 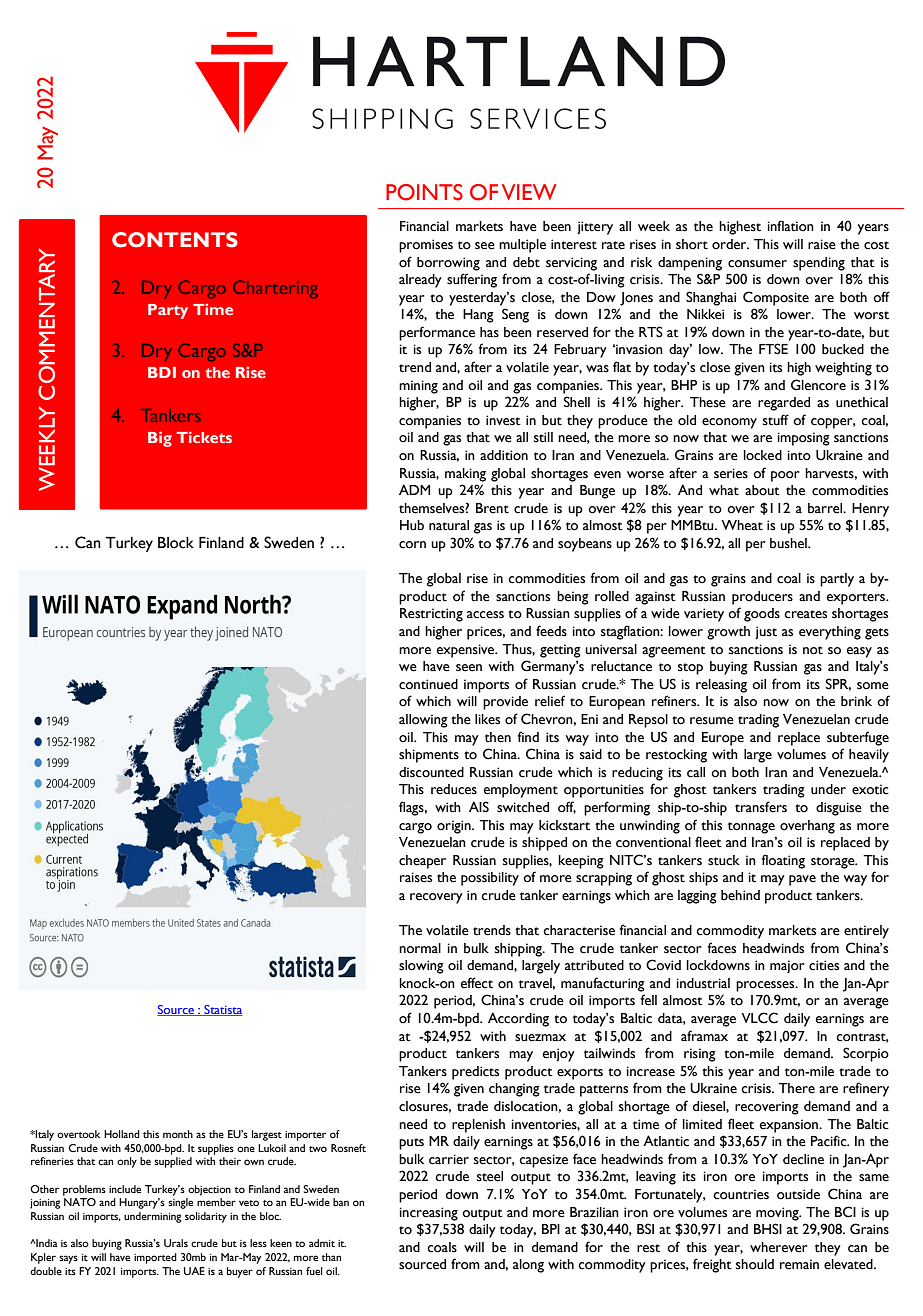 I want to click on Big, so click(x=160, y=439).
